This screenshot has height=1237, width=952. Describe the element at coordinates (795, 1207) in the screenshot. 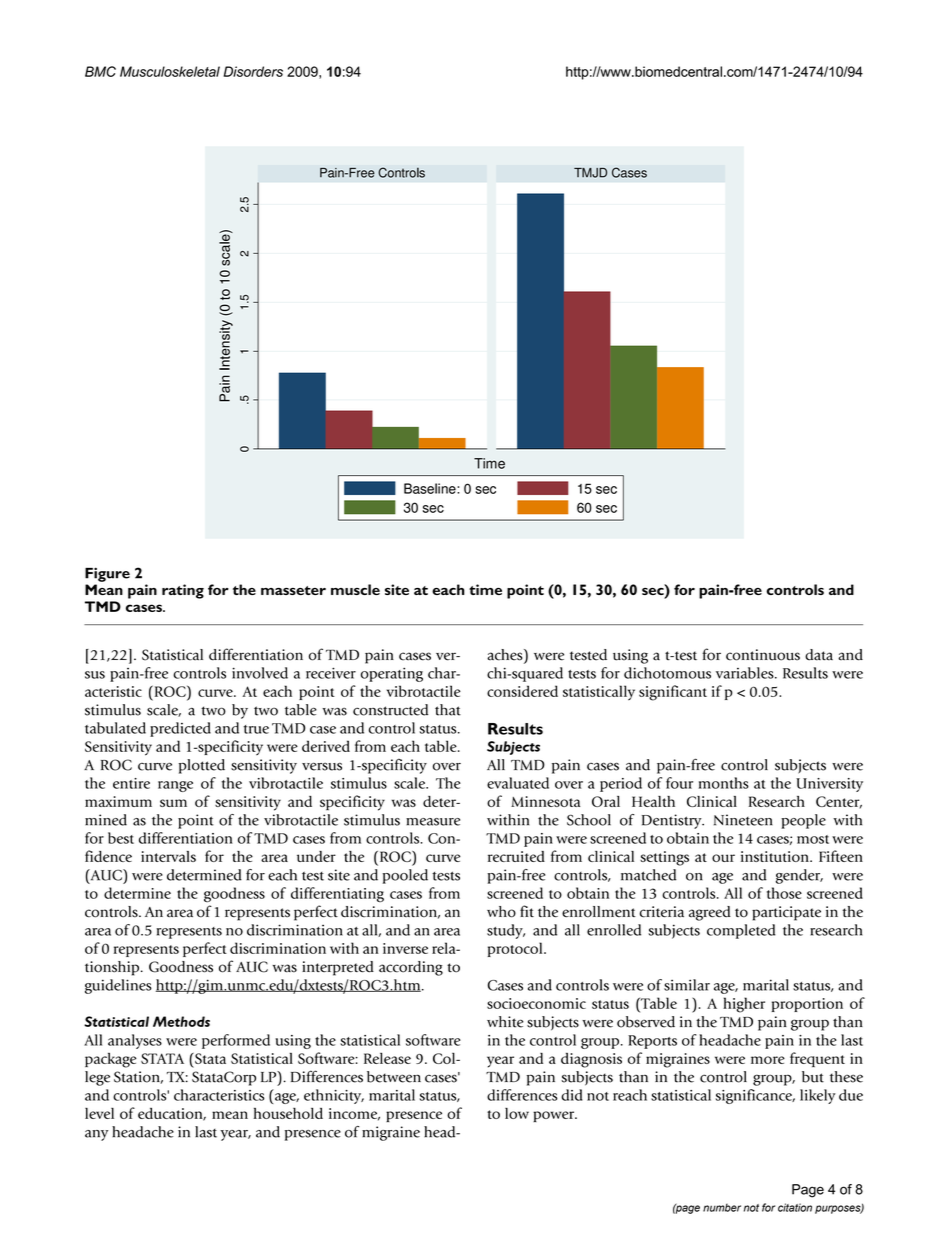

I see `citation` at that location.
